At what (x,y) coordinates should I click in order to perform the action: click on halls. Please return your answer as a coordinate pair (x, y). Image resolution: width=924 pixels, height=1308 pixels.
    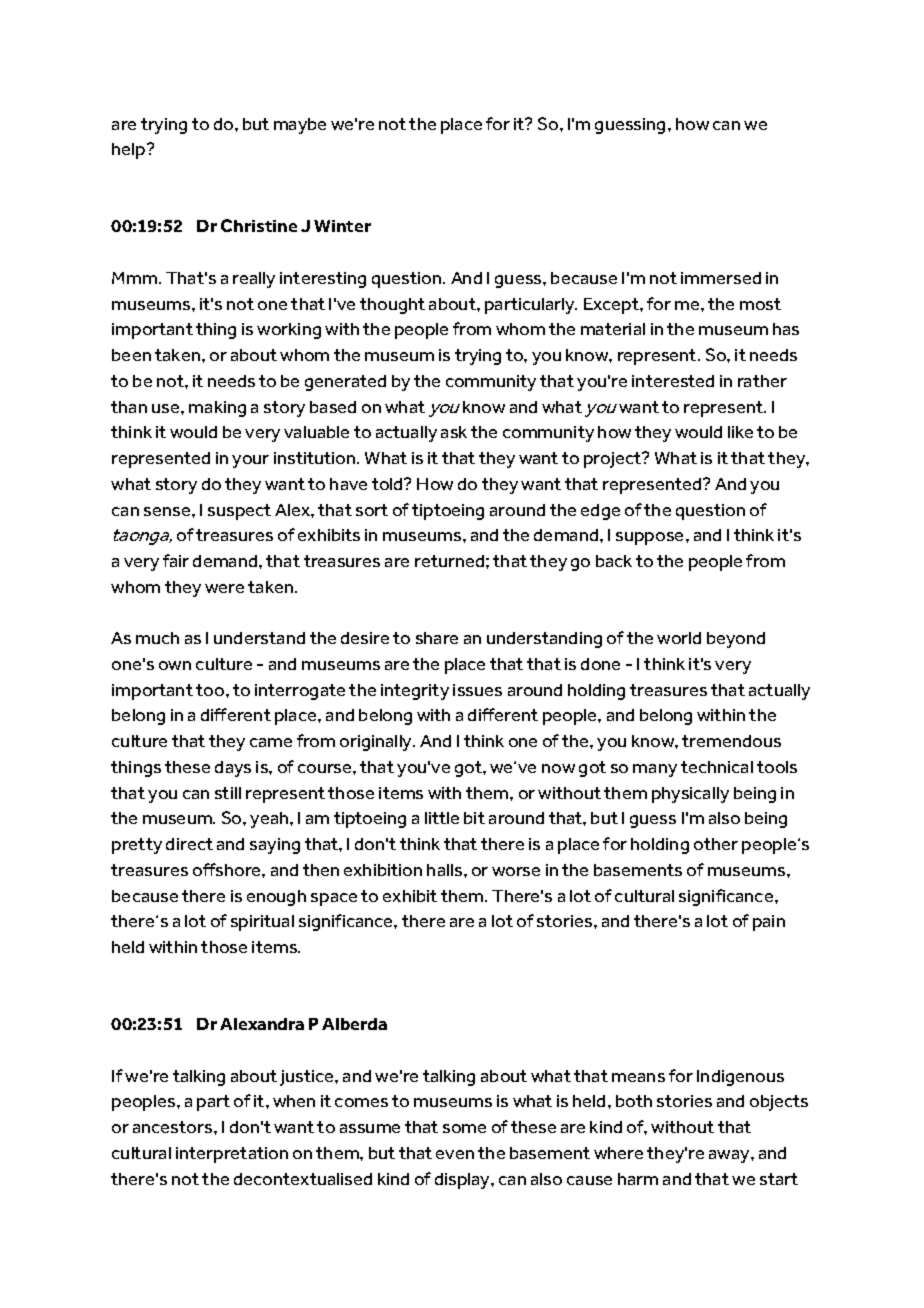
    Looking at the image, I should click on (446, 870).
